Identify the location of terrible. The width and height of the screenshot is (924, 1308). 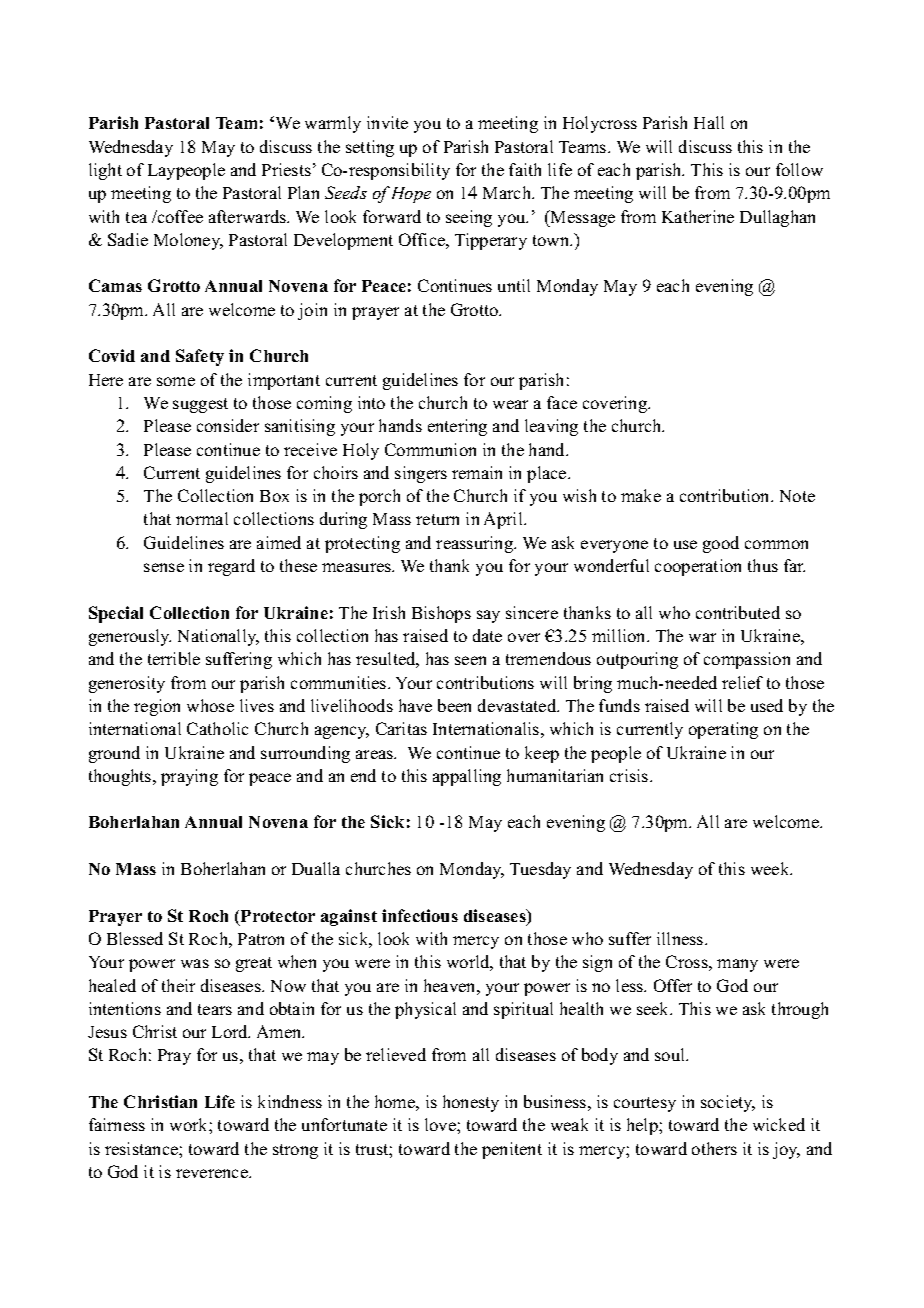
(174, 658).
